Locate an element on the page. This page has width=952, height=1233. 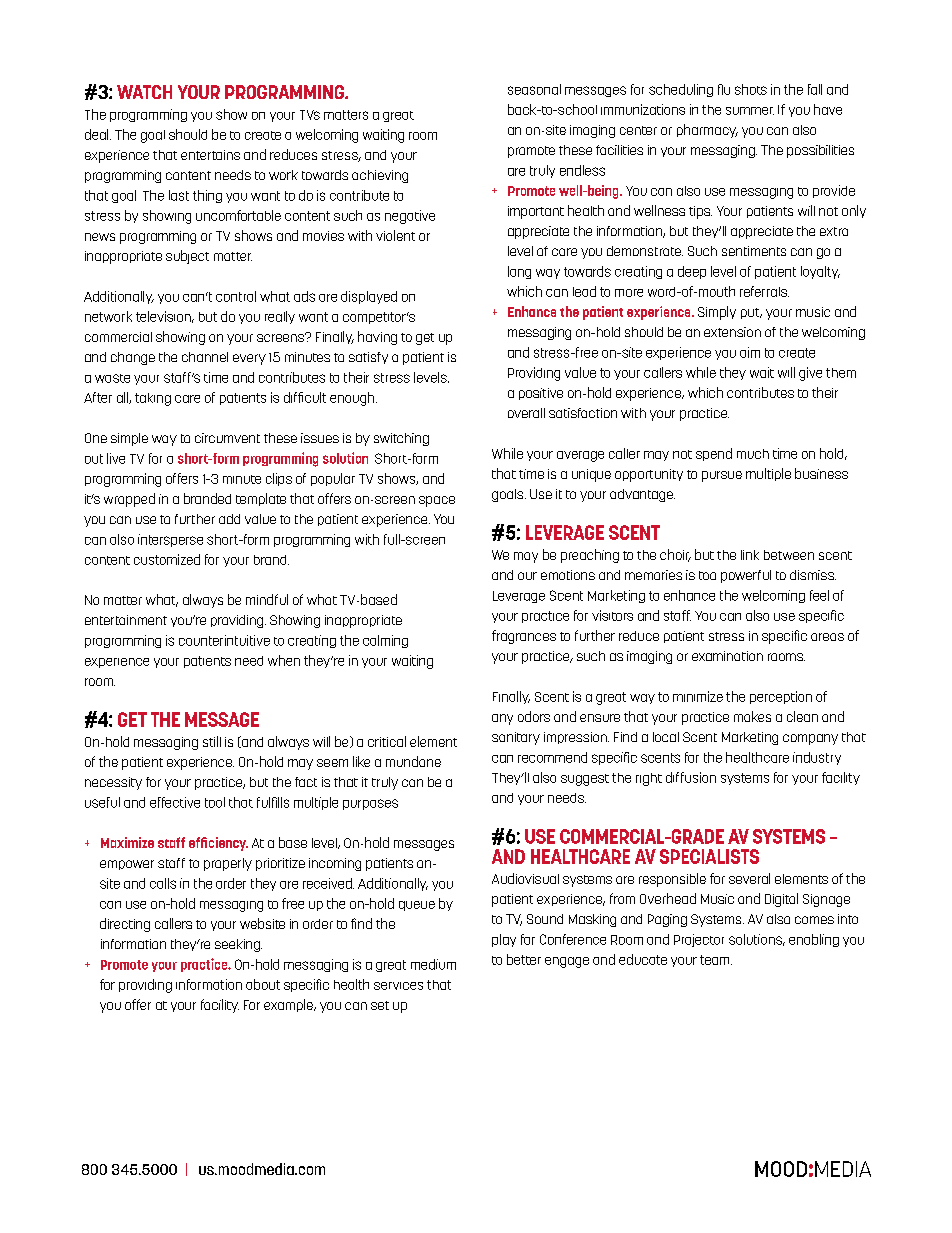
summer is located at coordinates (750, 111).
